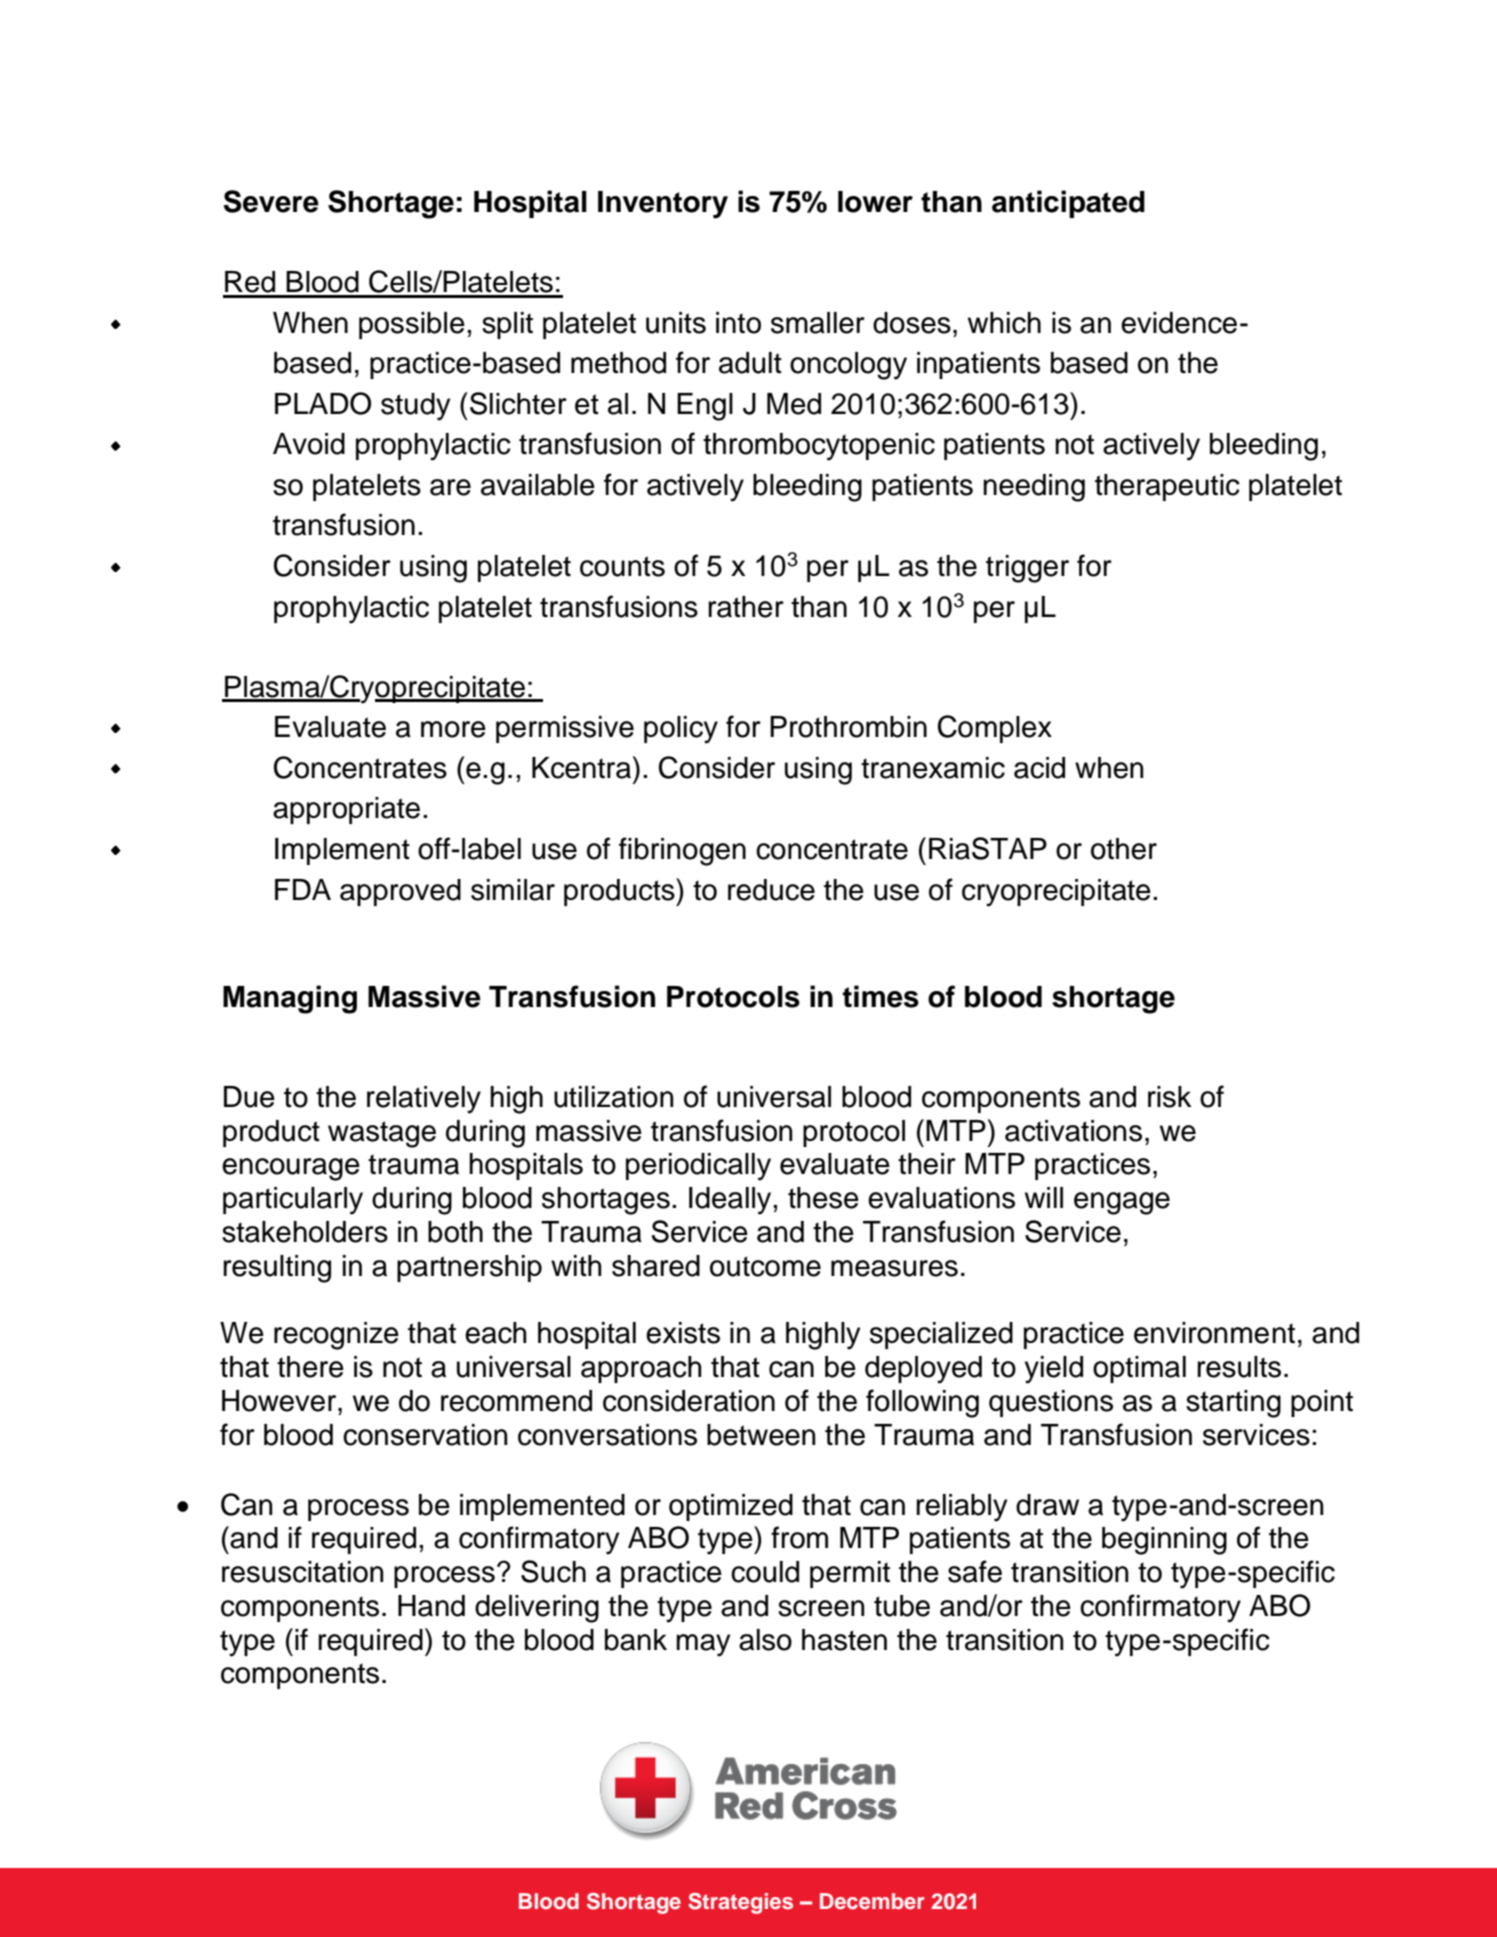  Describe the element at coordinates (336, 1336) in the page. I see `recognize` at that location.
